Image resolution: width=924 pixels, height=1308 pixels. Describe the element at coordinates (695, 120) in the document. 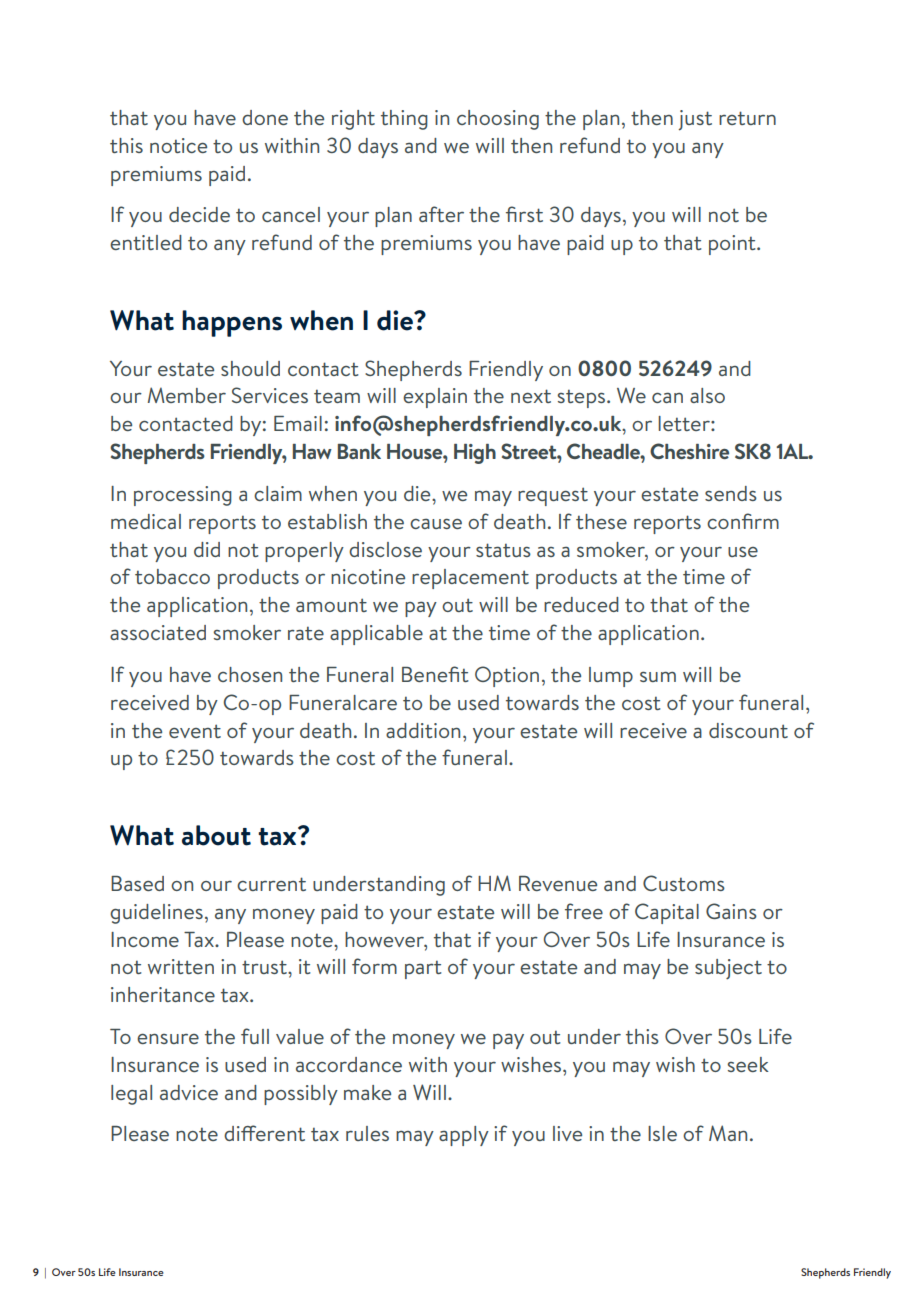

I see `just` at that location.
